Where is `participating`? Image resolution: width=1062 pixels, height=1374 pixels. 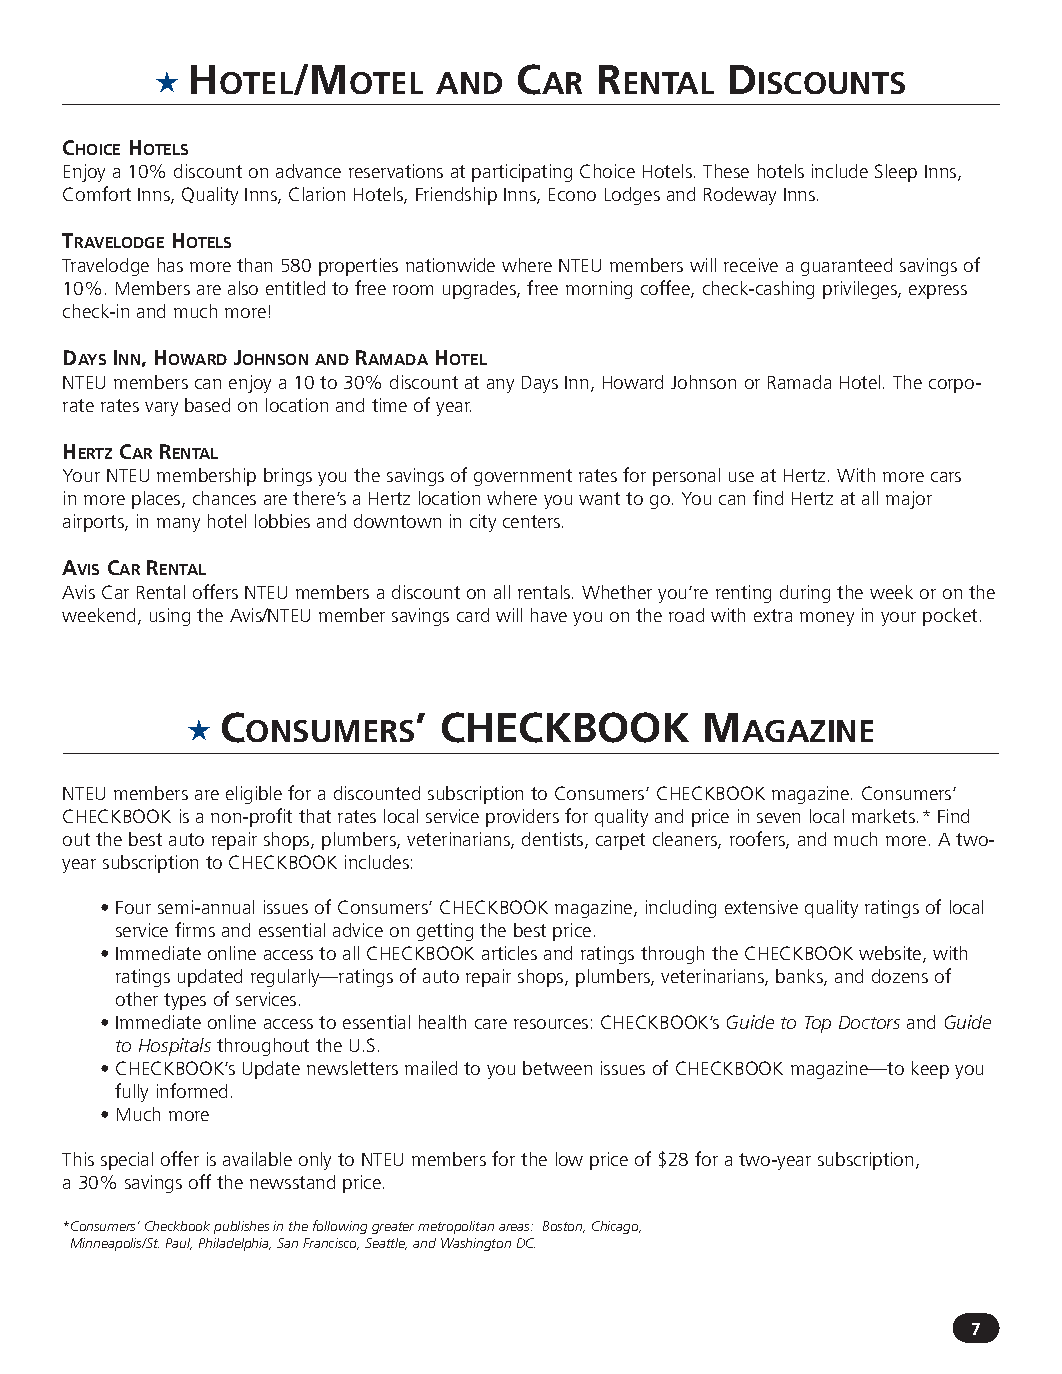 participating is located at coordinates (522, 173).
